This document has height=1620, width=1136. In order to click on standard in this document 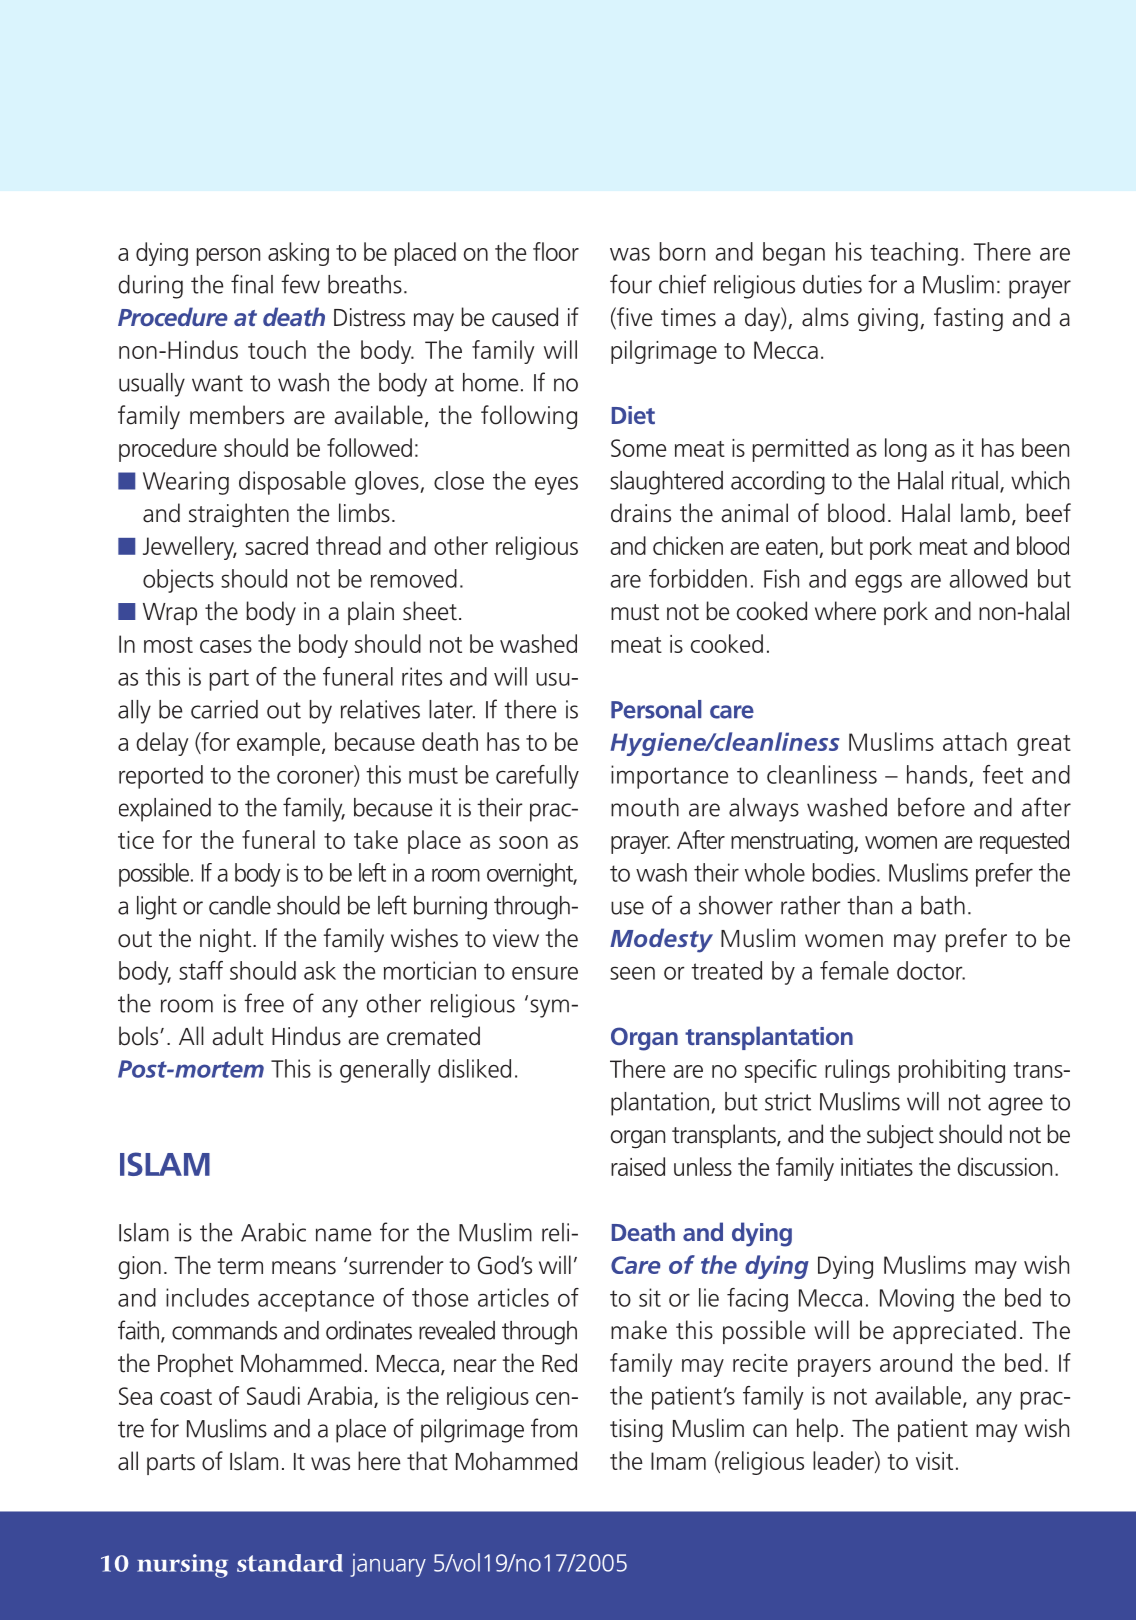, I will do `click(290, 1563)`.
